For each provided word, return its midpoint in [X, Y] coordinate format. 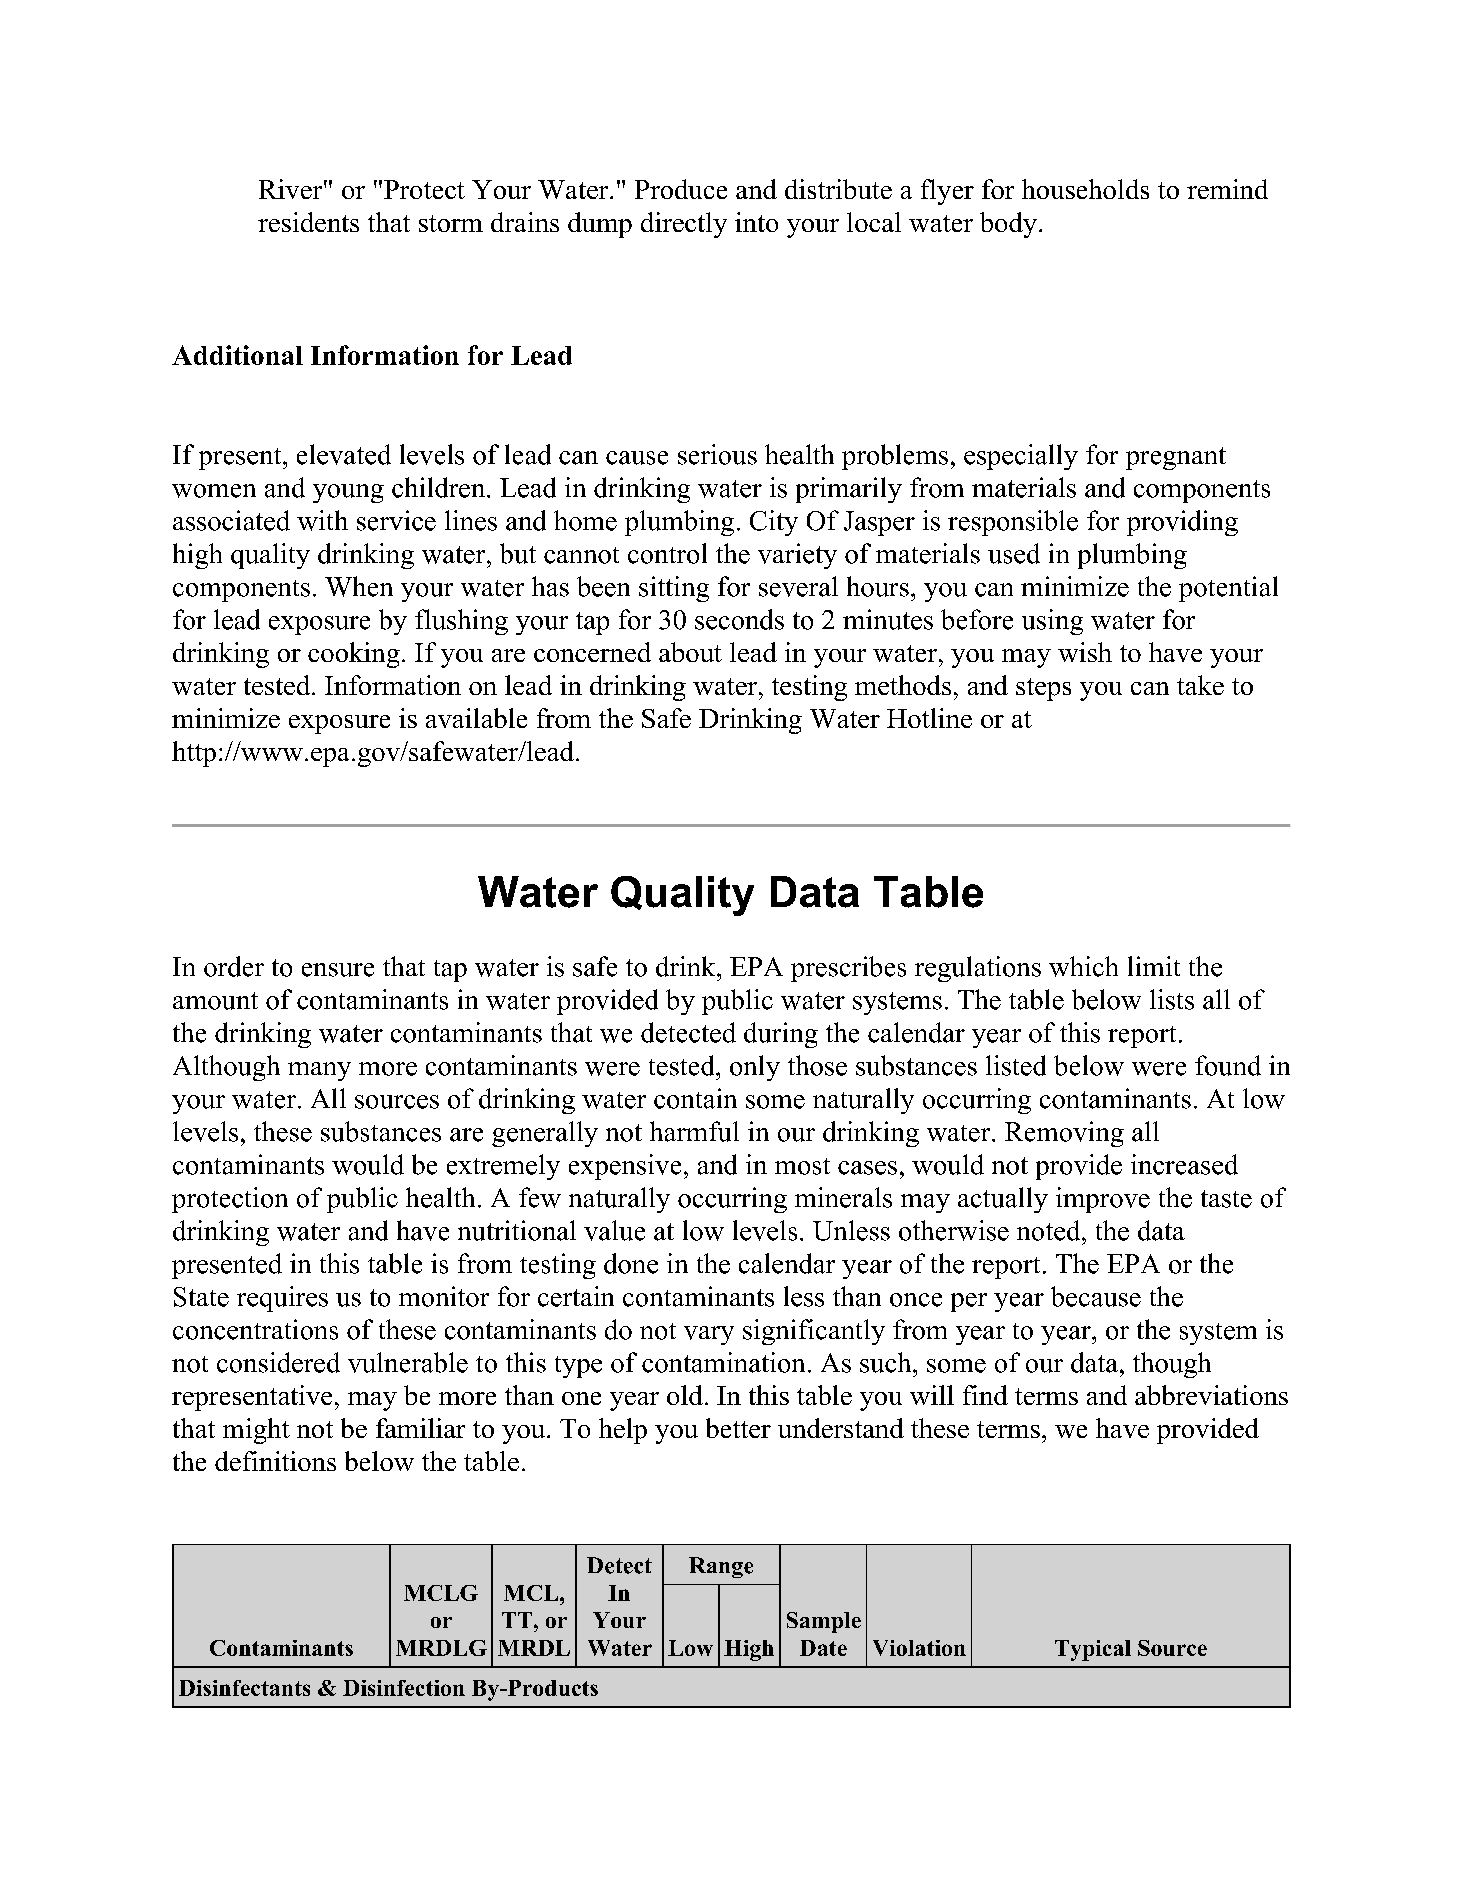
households [1085, 189]
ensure [338, 970]
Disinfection [404, 1688]
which [1083, 966]
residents [308, 222]
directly [684, 225]
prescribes [848, 969]
